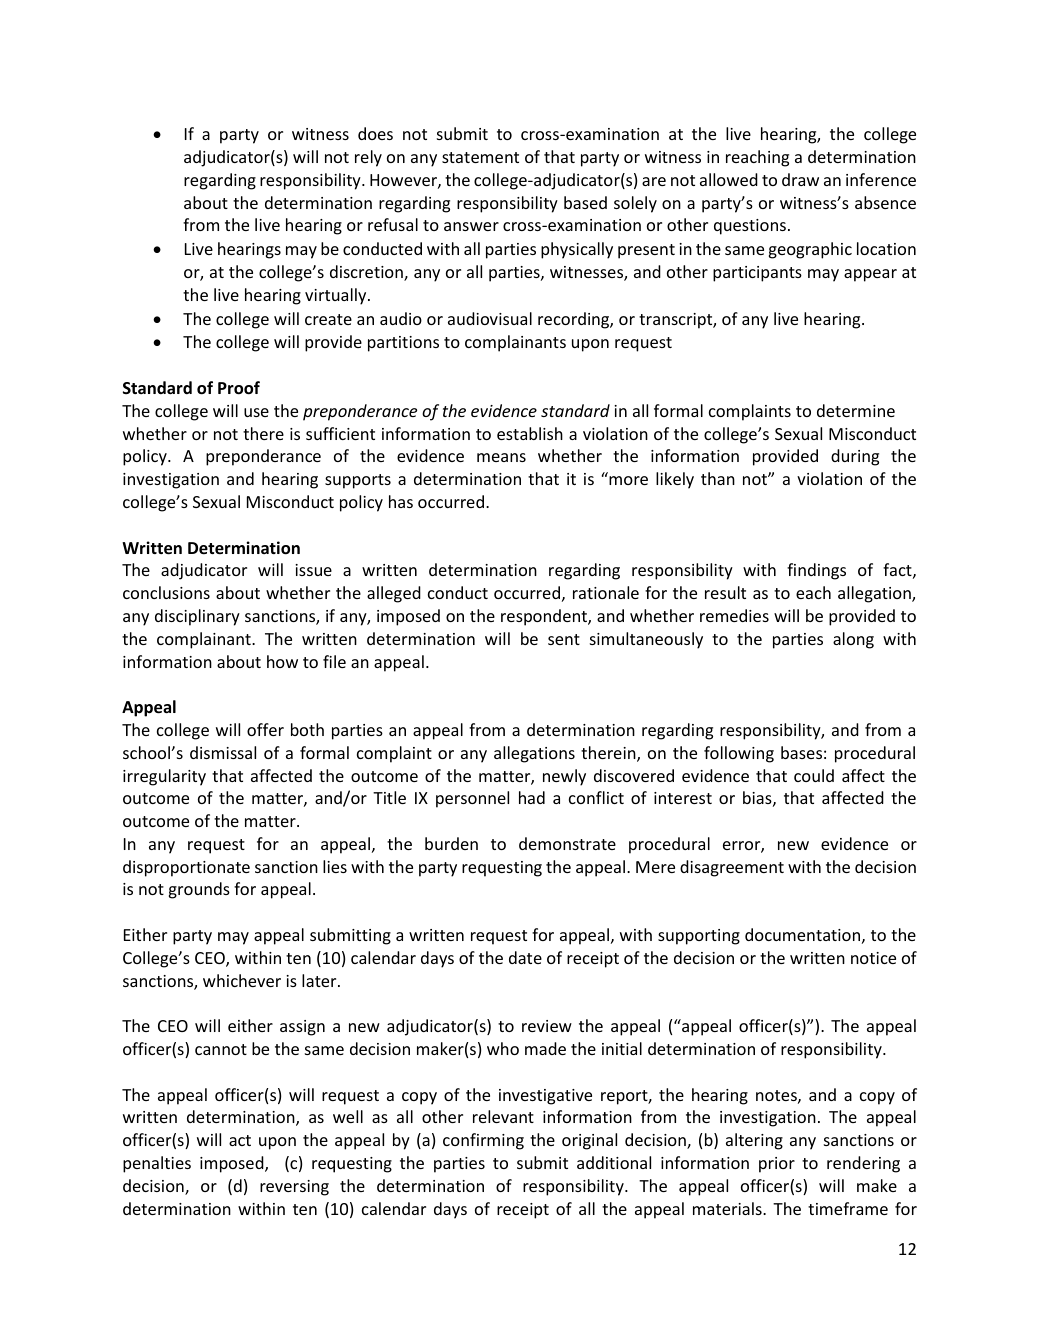 The image size is (1039, 1344). What do you see at coordinates (480, 157) in the screenshot?
I see `statement` at bounding box center [480, 157].
